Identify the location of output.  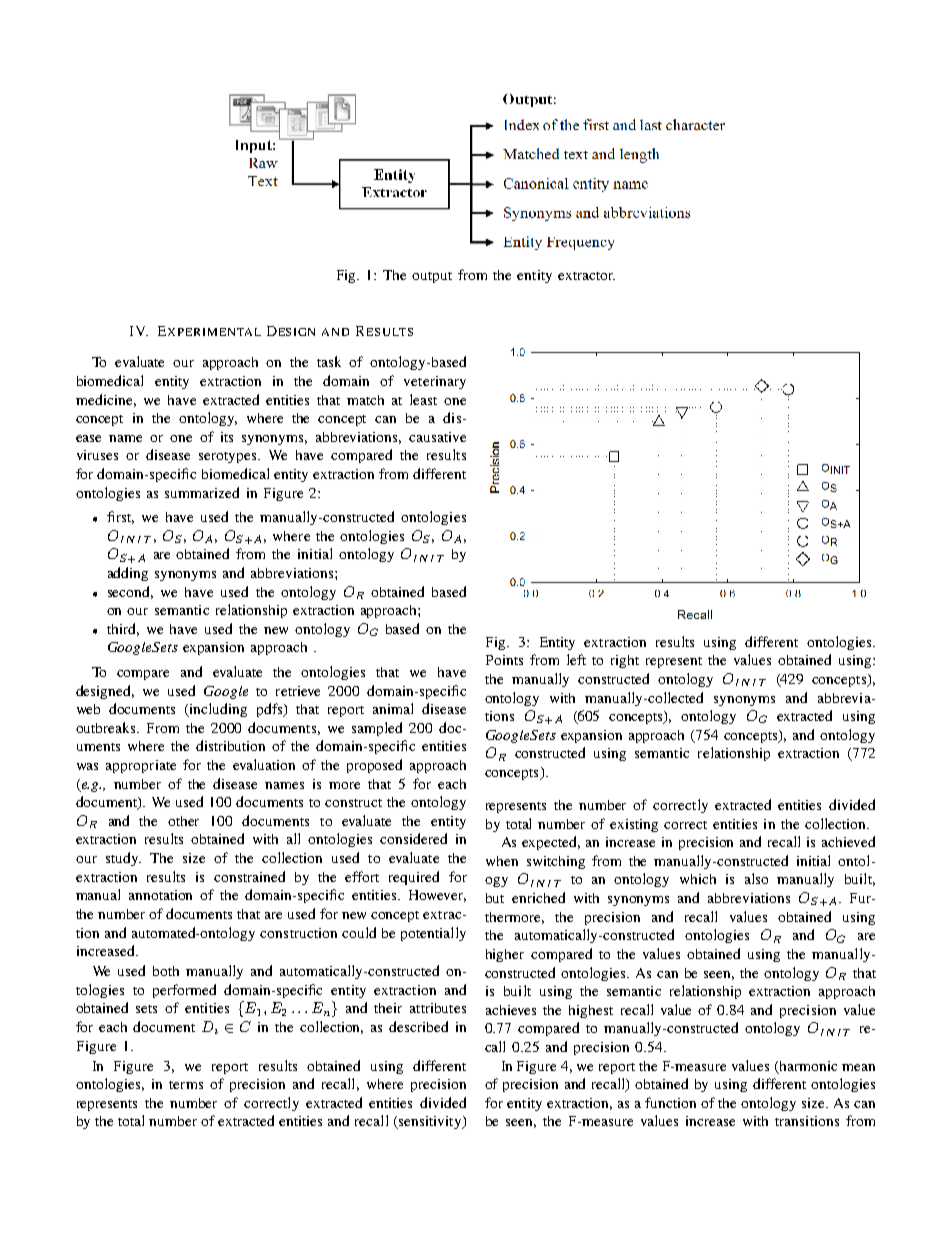
(432, 277).
